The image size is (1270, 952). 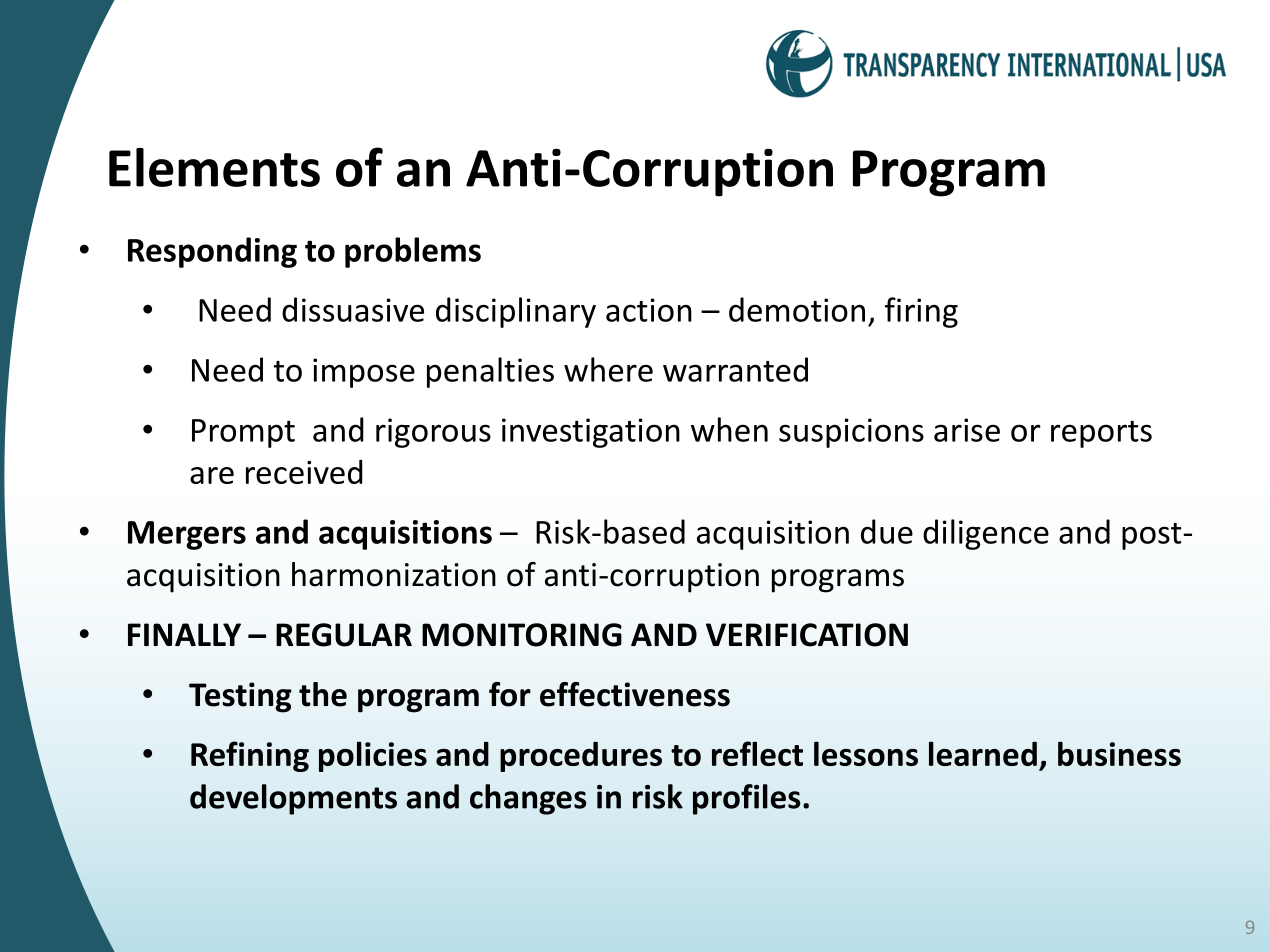 What do you see at coordinates (293, 799) in the screenshot?
I see `developments` at bounding box center [293, 799].
